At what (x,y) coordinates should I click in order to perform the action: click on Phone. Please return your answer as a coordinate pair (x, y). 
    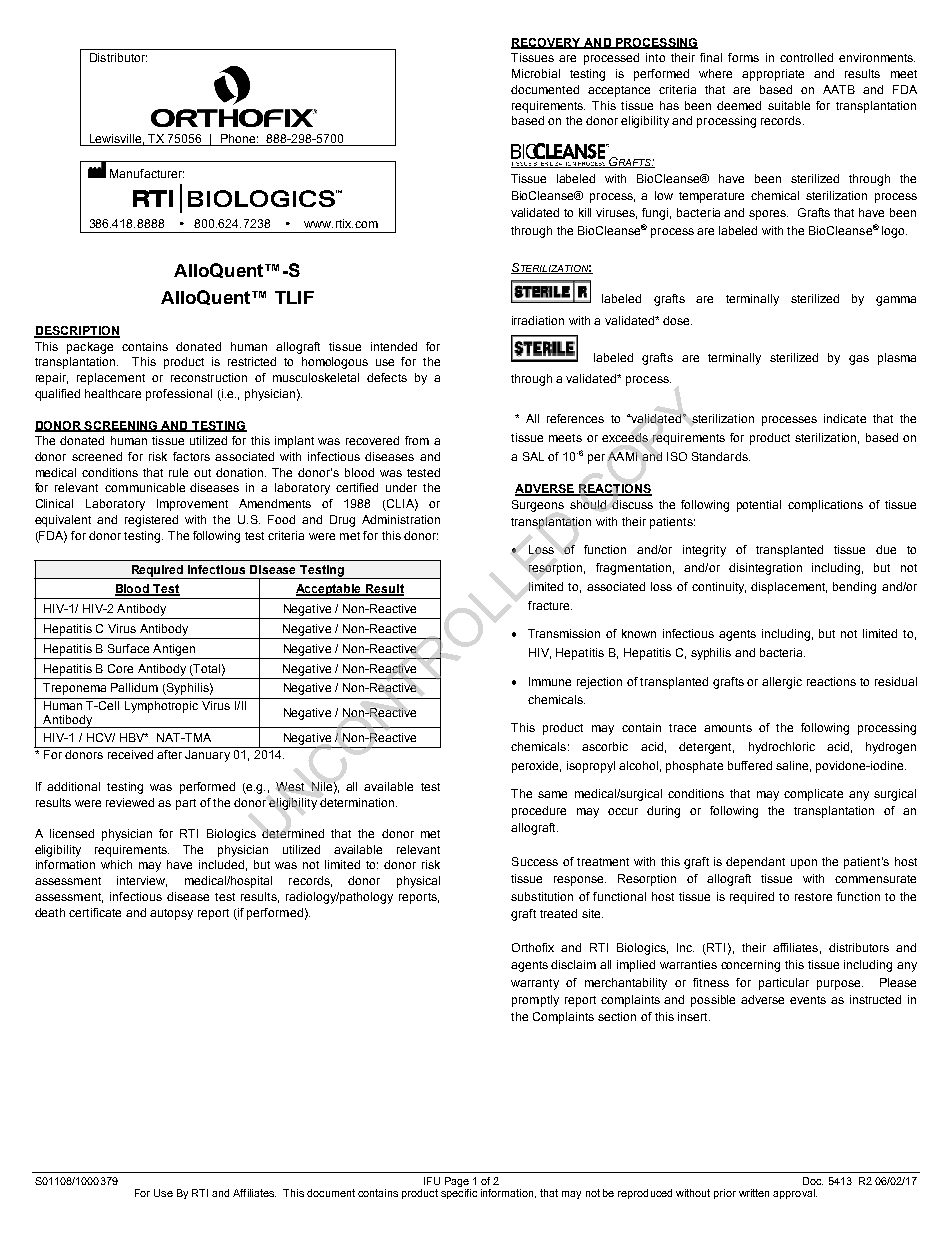
    Looking at the image, I should click on (238, 138).
